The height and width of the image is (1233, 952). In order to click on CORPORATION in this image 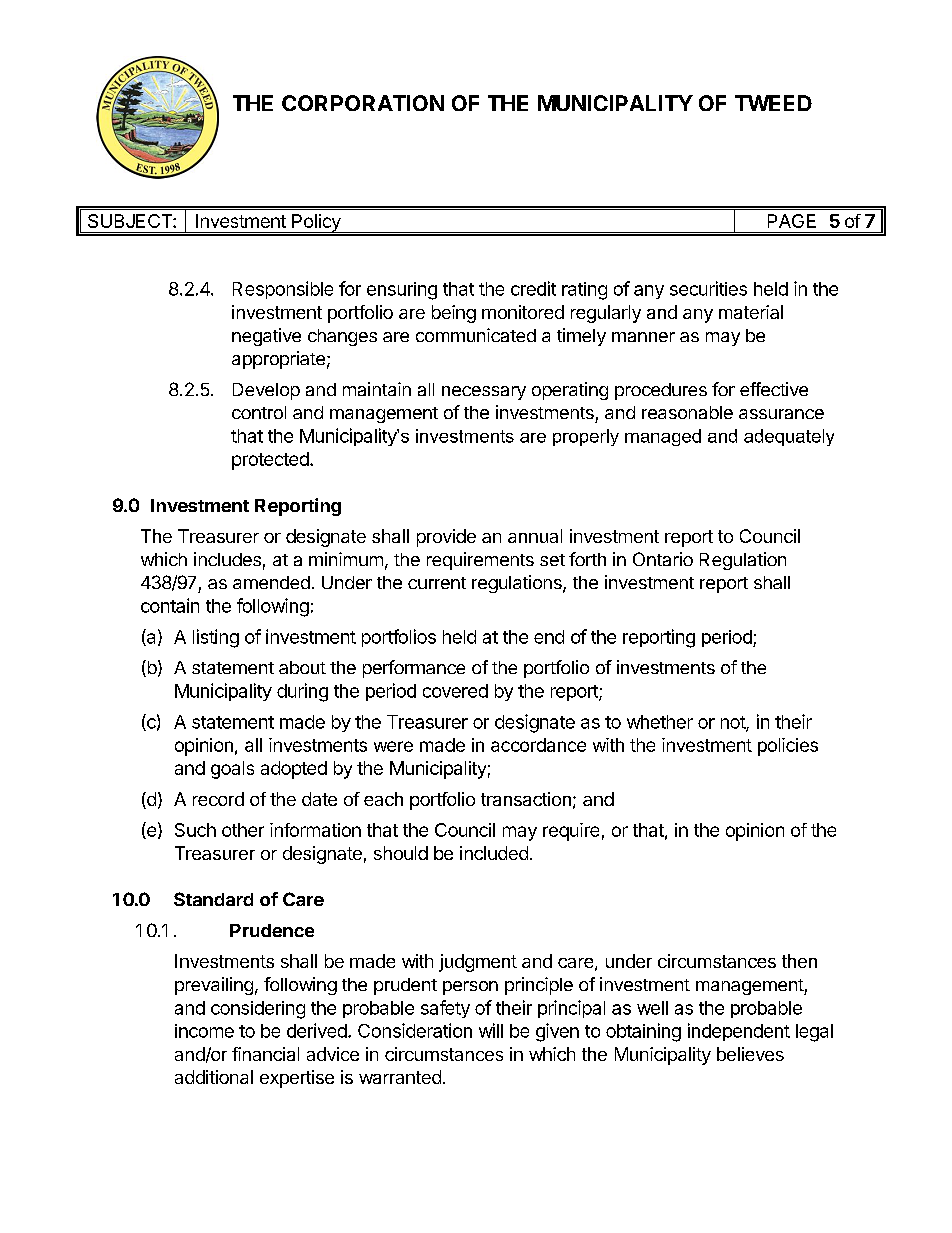, I will do `click(363, 103)`.
